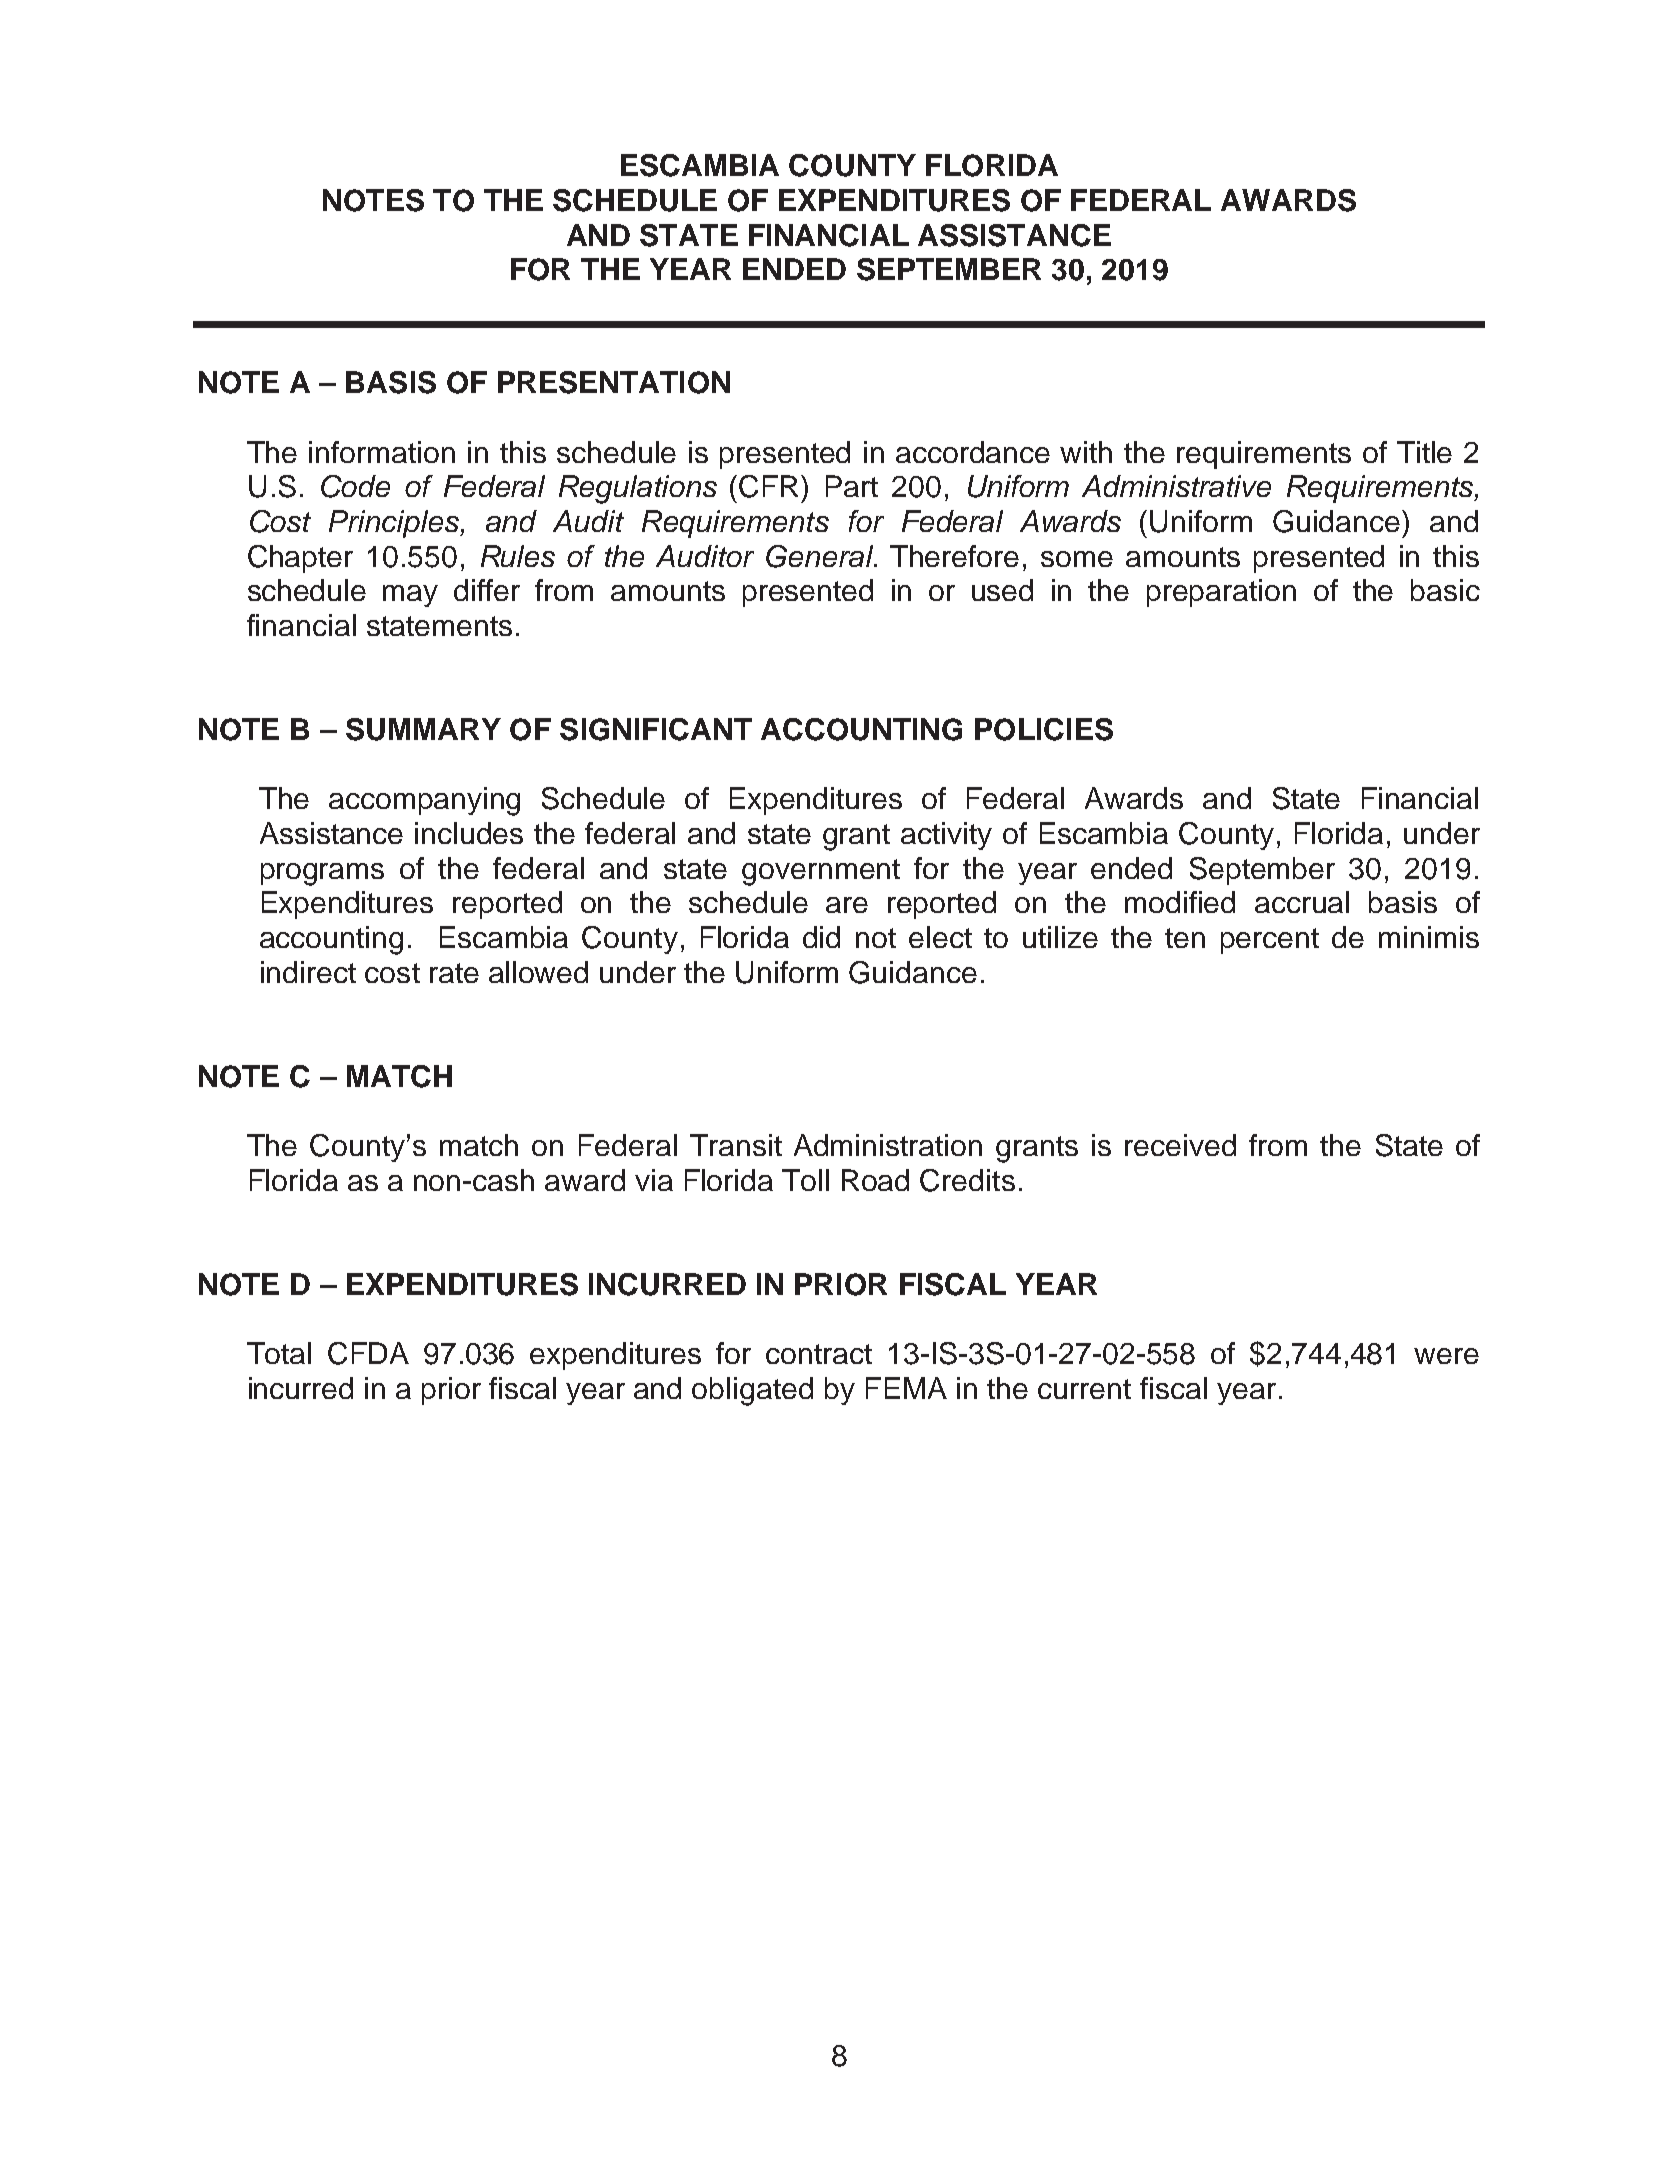  I want to click on Total, so click(279, 1353).
